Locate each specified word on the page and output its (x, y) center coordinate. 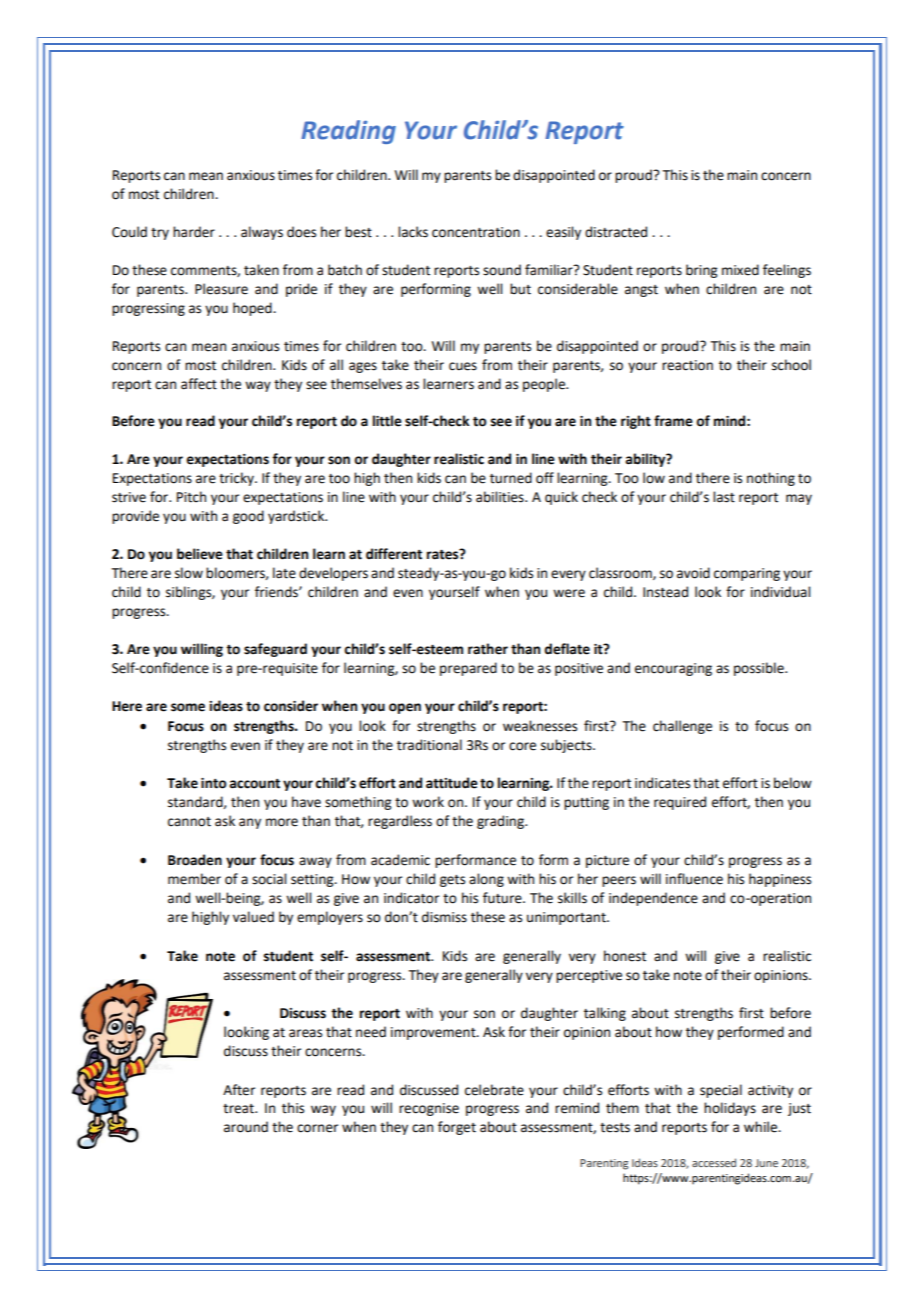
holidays (730, 1109)
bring (701, 271)
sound (502, 270)
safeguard (275, 650)
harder (194, 232)
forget (457, 1128)
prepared (468, 669)
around (246, 1127)
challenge (682, 727)
